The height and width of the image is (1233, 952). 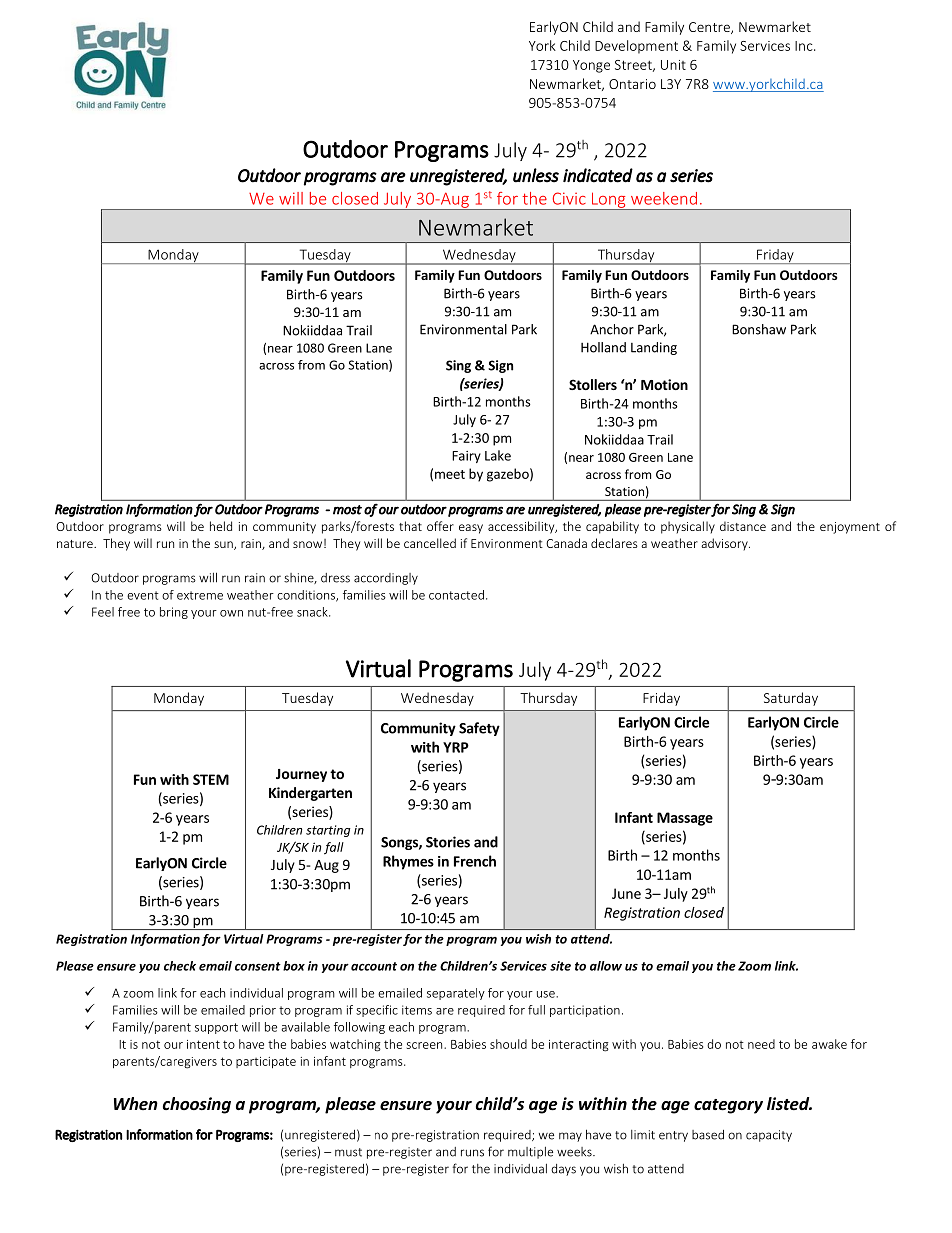 What do you see at coordinates (456, 595) in the image?
I see `contacted` at bounding box center [456, 595].
